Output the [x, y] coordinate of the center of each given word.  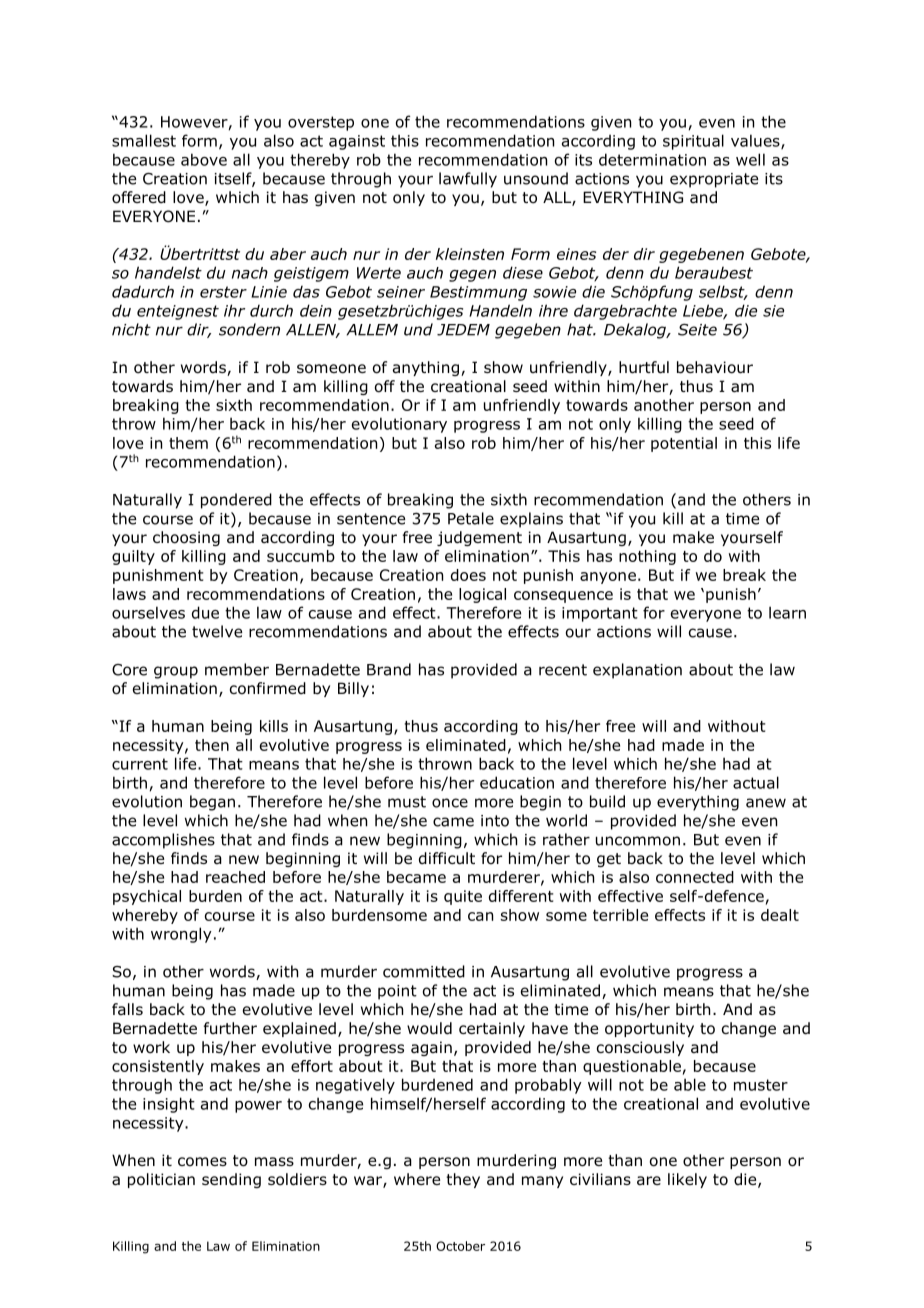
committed [424, 971]
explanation [637, 671]
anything [426, 368]
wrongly [181, 935]
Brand [389, 669]
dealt [780, 915]
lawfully [468, 180]
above [204, 159]
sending [231, 1180]
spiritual [693, 142]
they [463, 1180]
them [188, 443]
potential [684, 444]
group [176, 672]
